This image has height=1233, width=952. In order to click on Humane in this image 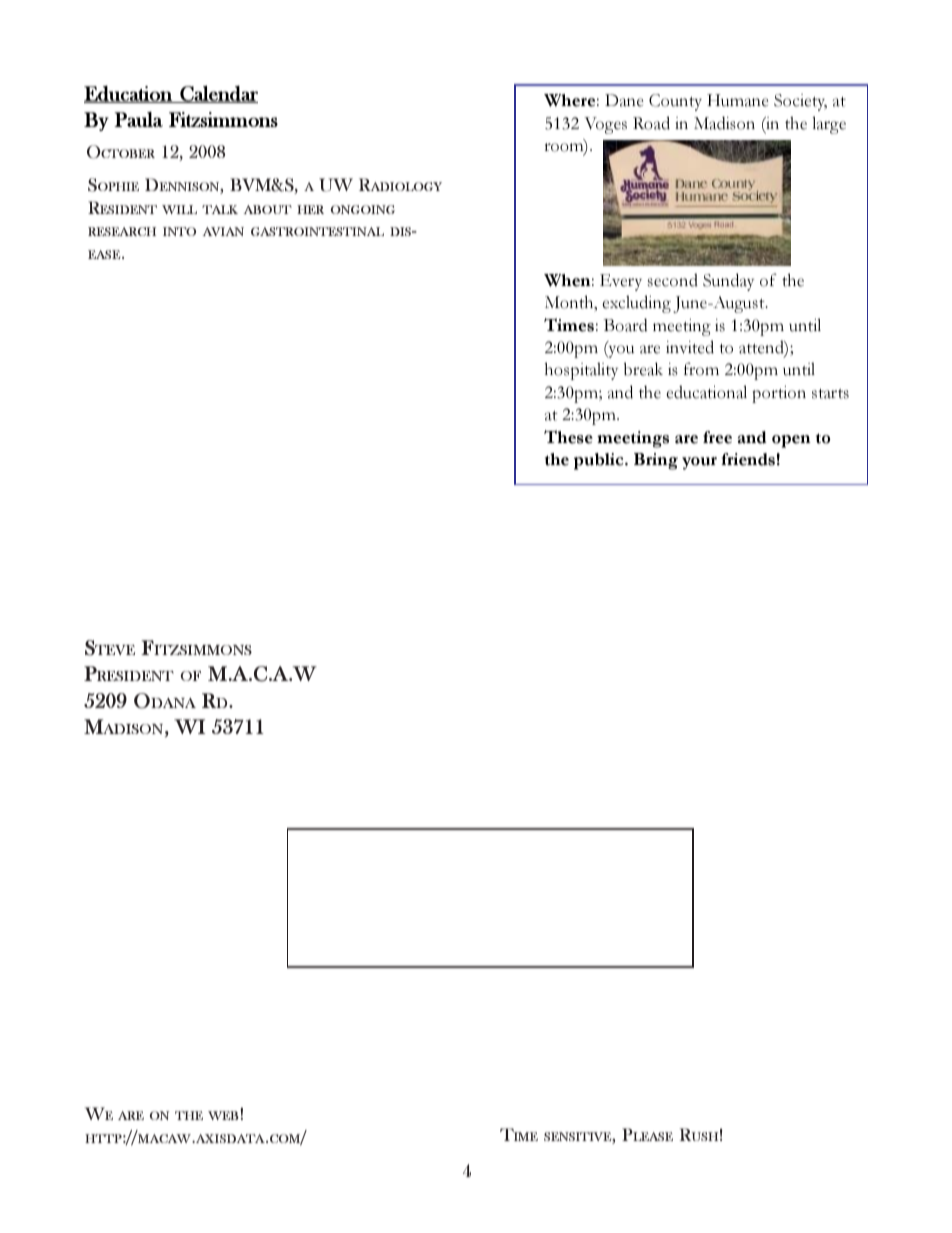, I will do `click(737, 100)`.
